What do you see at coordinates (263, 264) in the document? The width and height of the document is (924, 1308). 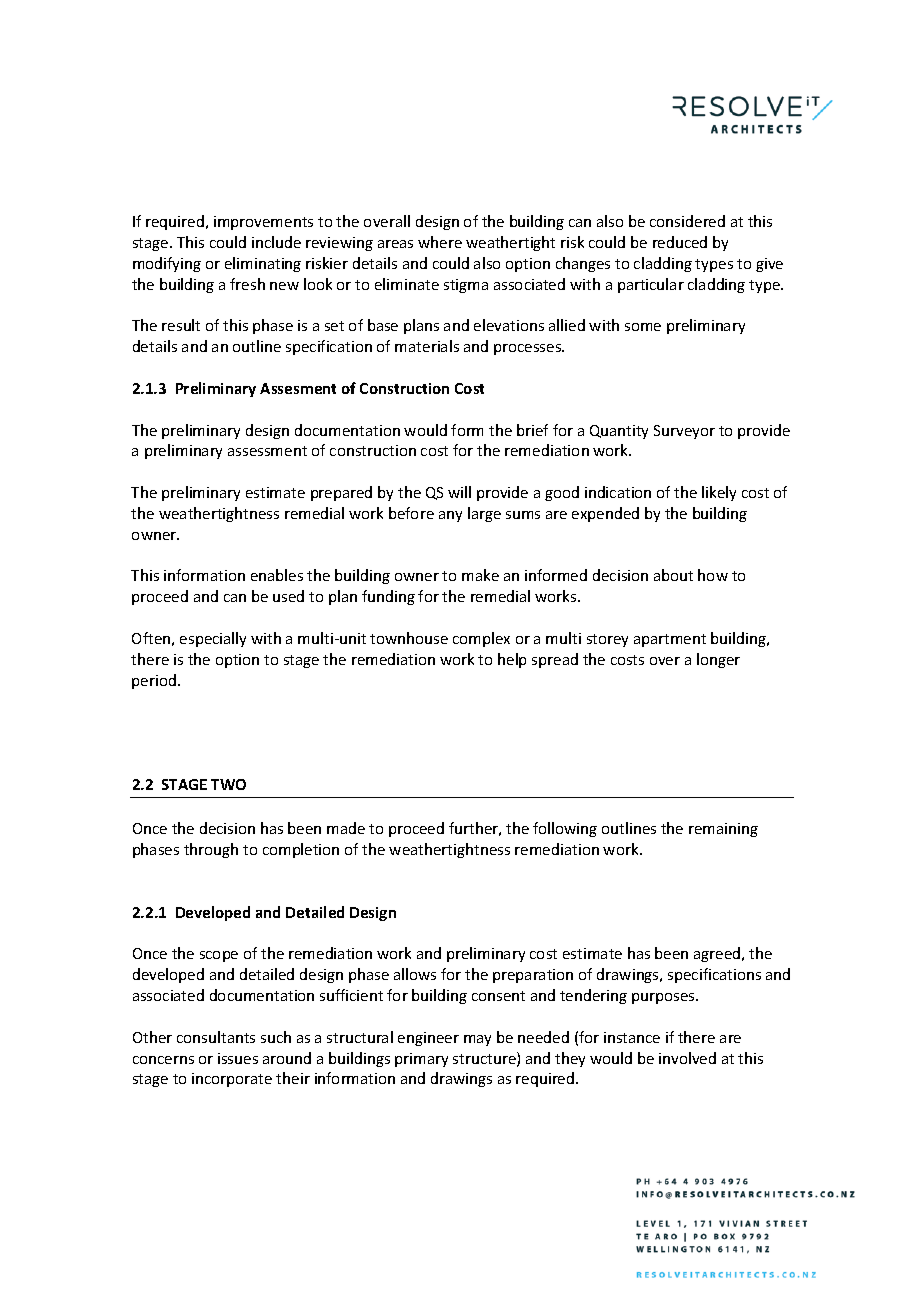 I see `eliminating` at bounding box center [263, 264].
